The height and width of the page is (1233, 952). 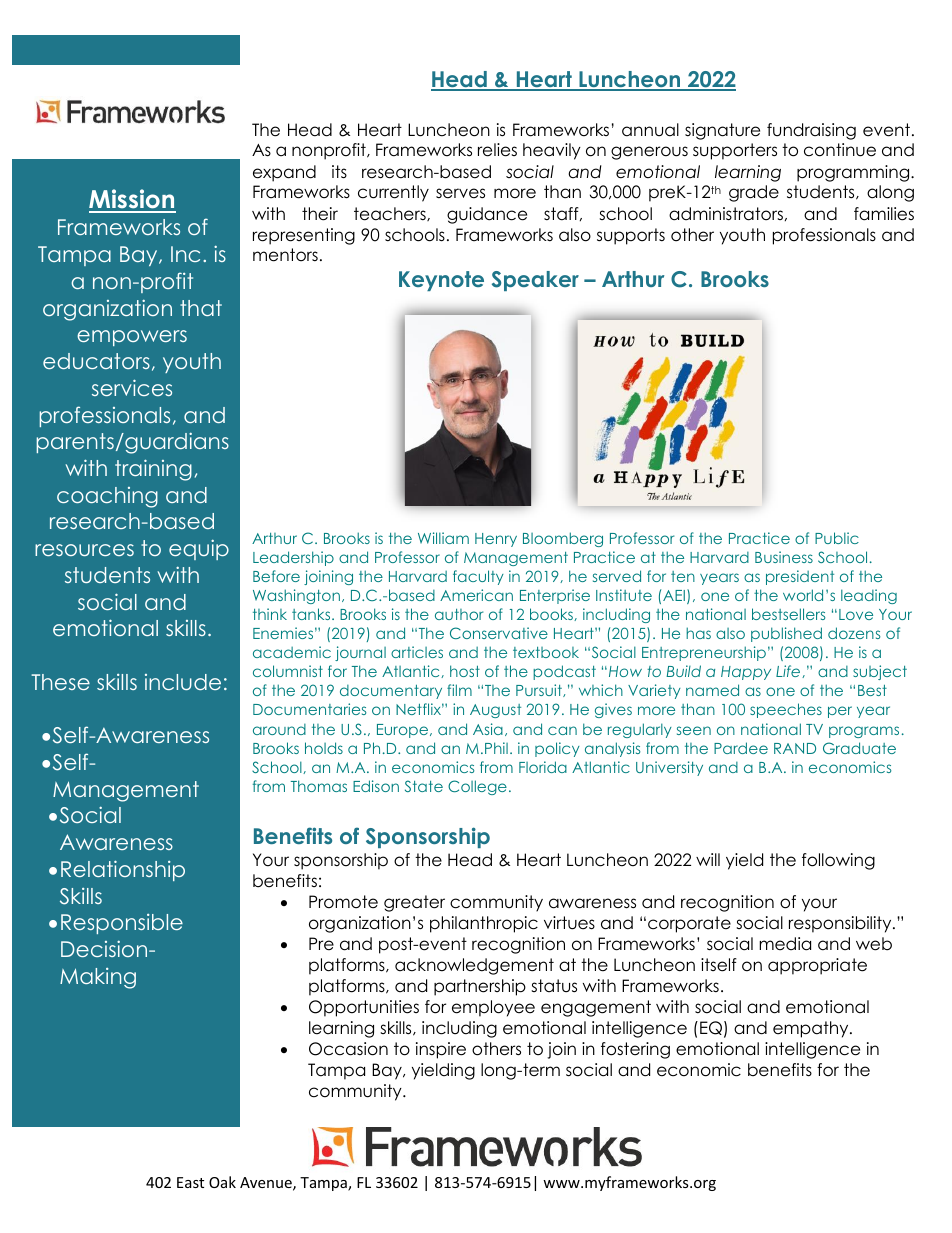 I want to click on supporters, so click(x=735, y=151).
